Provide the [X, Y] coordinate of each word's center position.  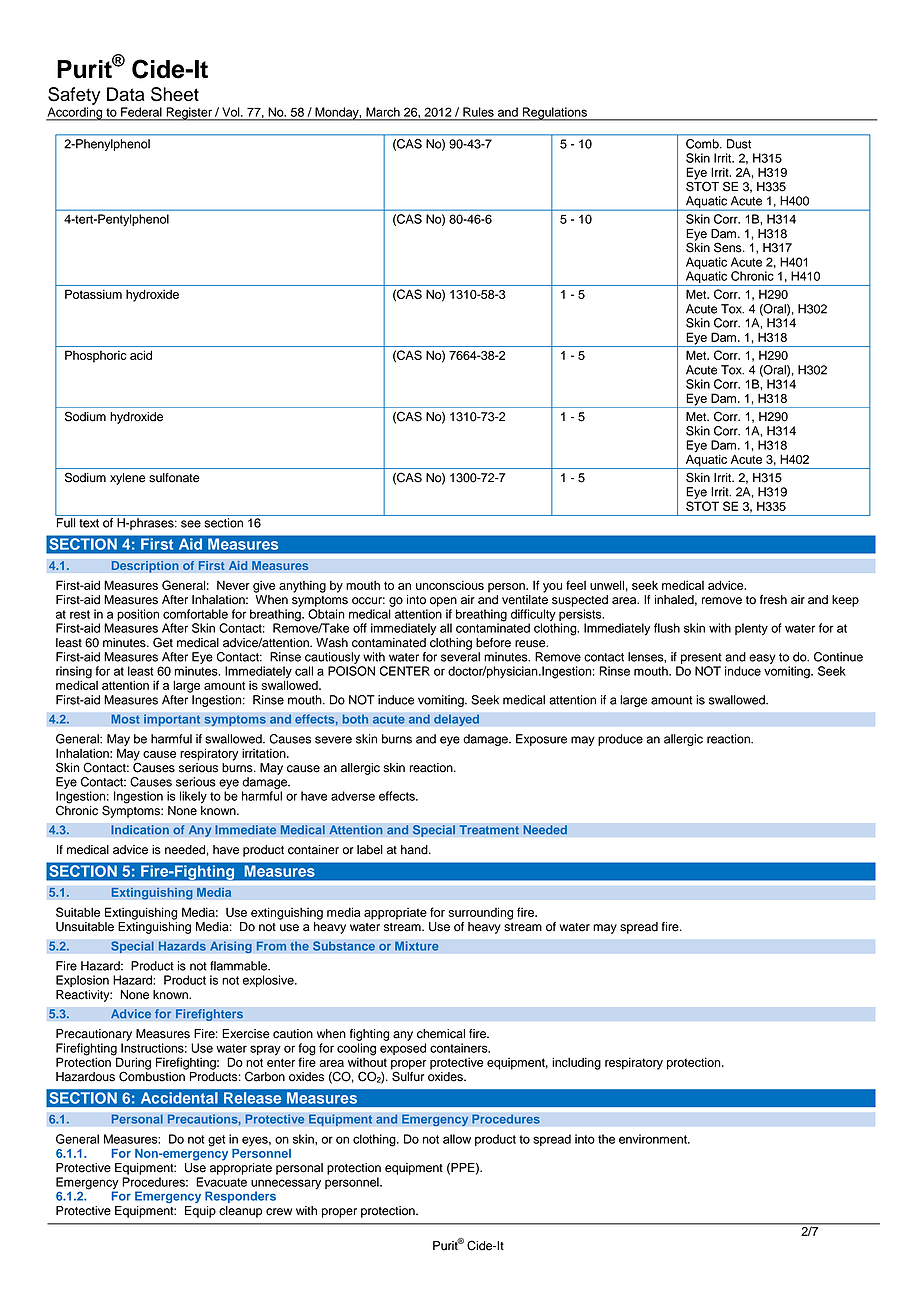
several [460, 657]
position [138, 615]
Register [189, 114]
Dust [739, 144]
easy [762, 659]
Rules [478, 112]
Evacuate [221, 1182]
